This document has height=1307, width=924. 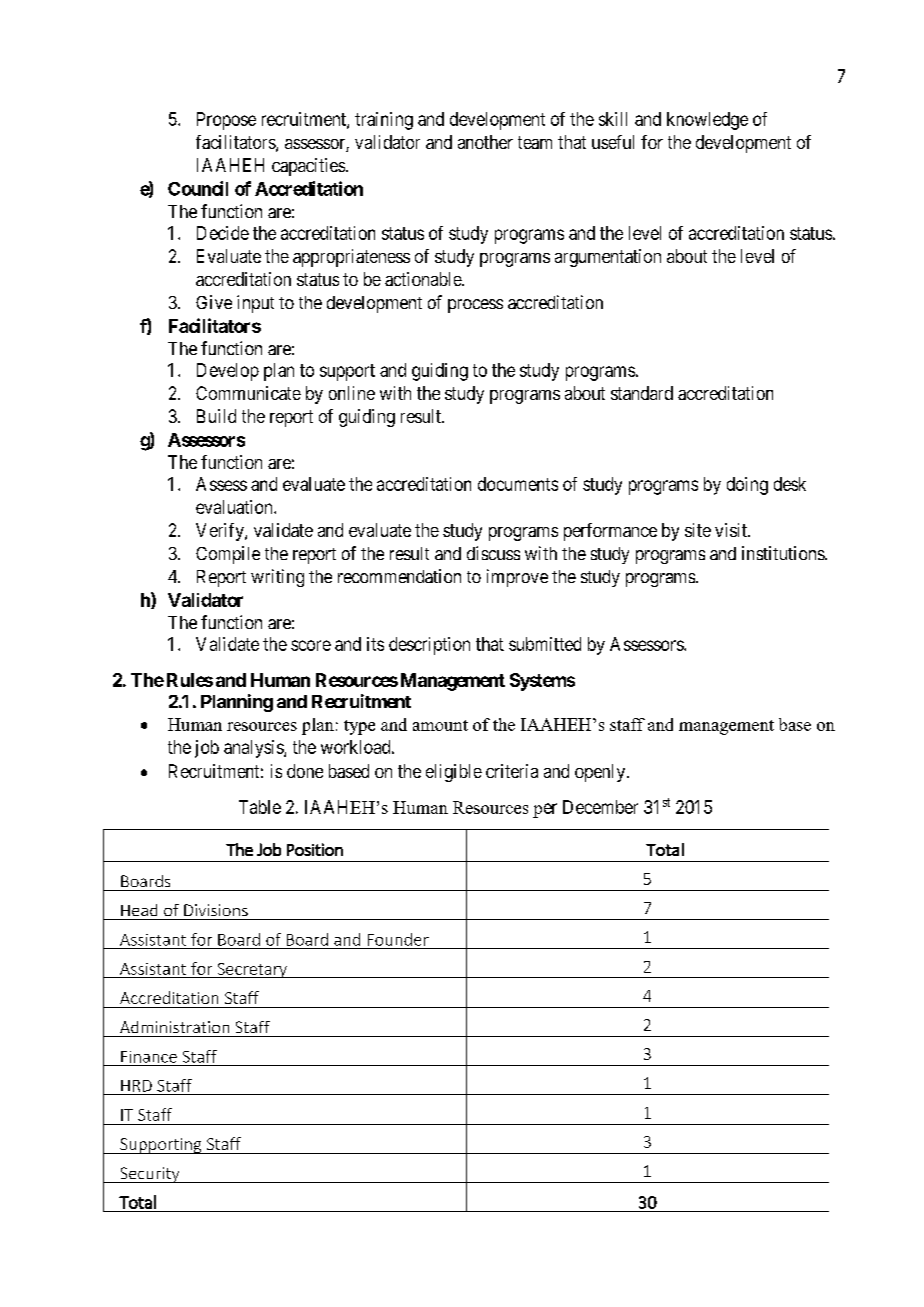 What do you see at coordinates (600, 807) in the document?
I see `December` at bounding box center [600, 807].
